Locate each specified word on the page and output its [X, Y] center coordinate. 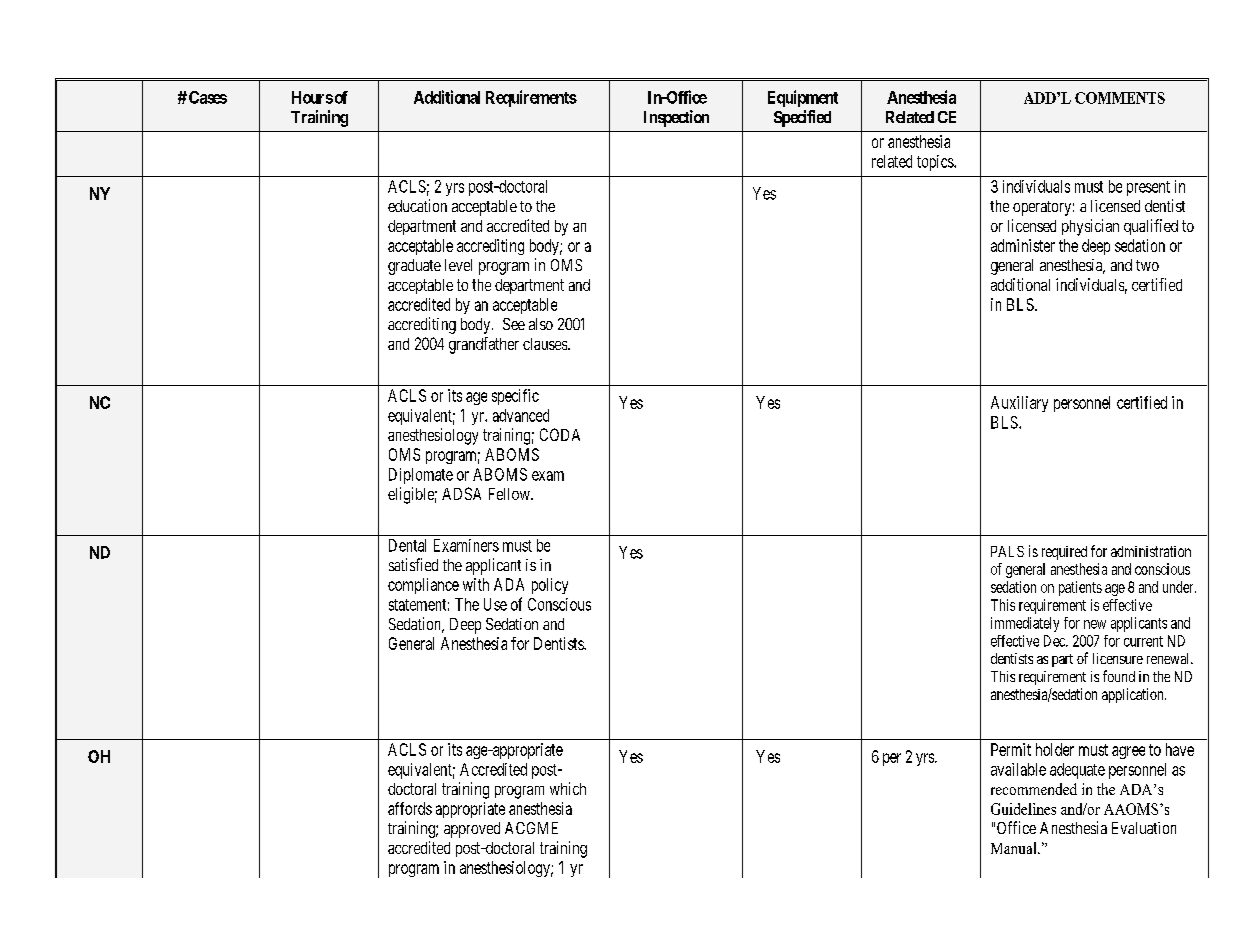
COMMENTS [1120, 98]
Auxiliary [1019, 404]
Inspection [676, 118]
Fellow [510, 494]
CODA [560, 434]
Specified [802, 118]
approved [472, 830]
